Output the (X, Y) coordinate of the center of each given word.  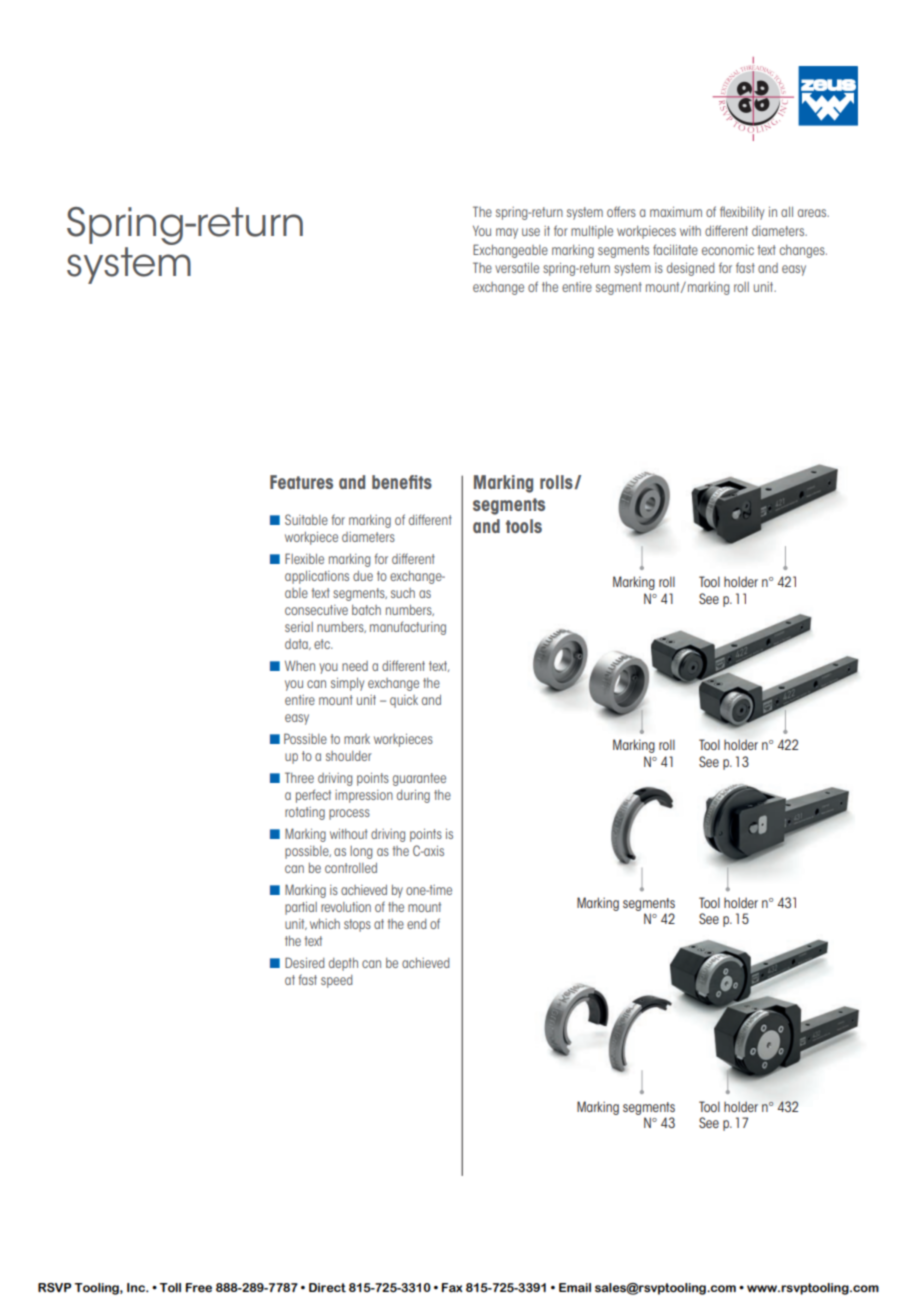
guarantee (419, 779)
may (507, 233)
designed (690, 269)
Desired (304, 962)
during (413, 796)
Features (301, 482)
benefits (402, 482)
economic (728, 250)
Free (199, 1288)
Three (299, 777)
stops (357, 925)
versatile (517, 268)
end (416, 924)
